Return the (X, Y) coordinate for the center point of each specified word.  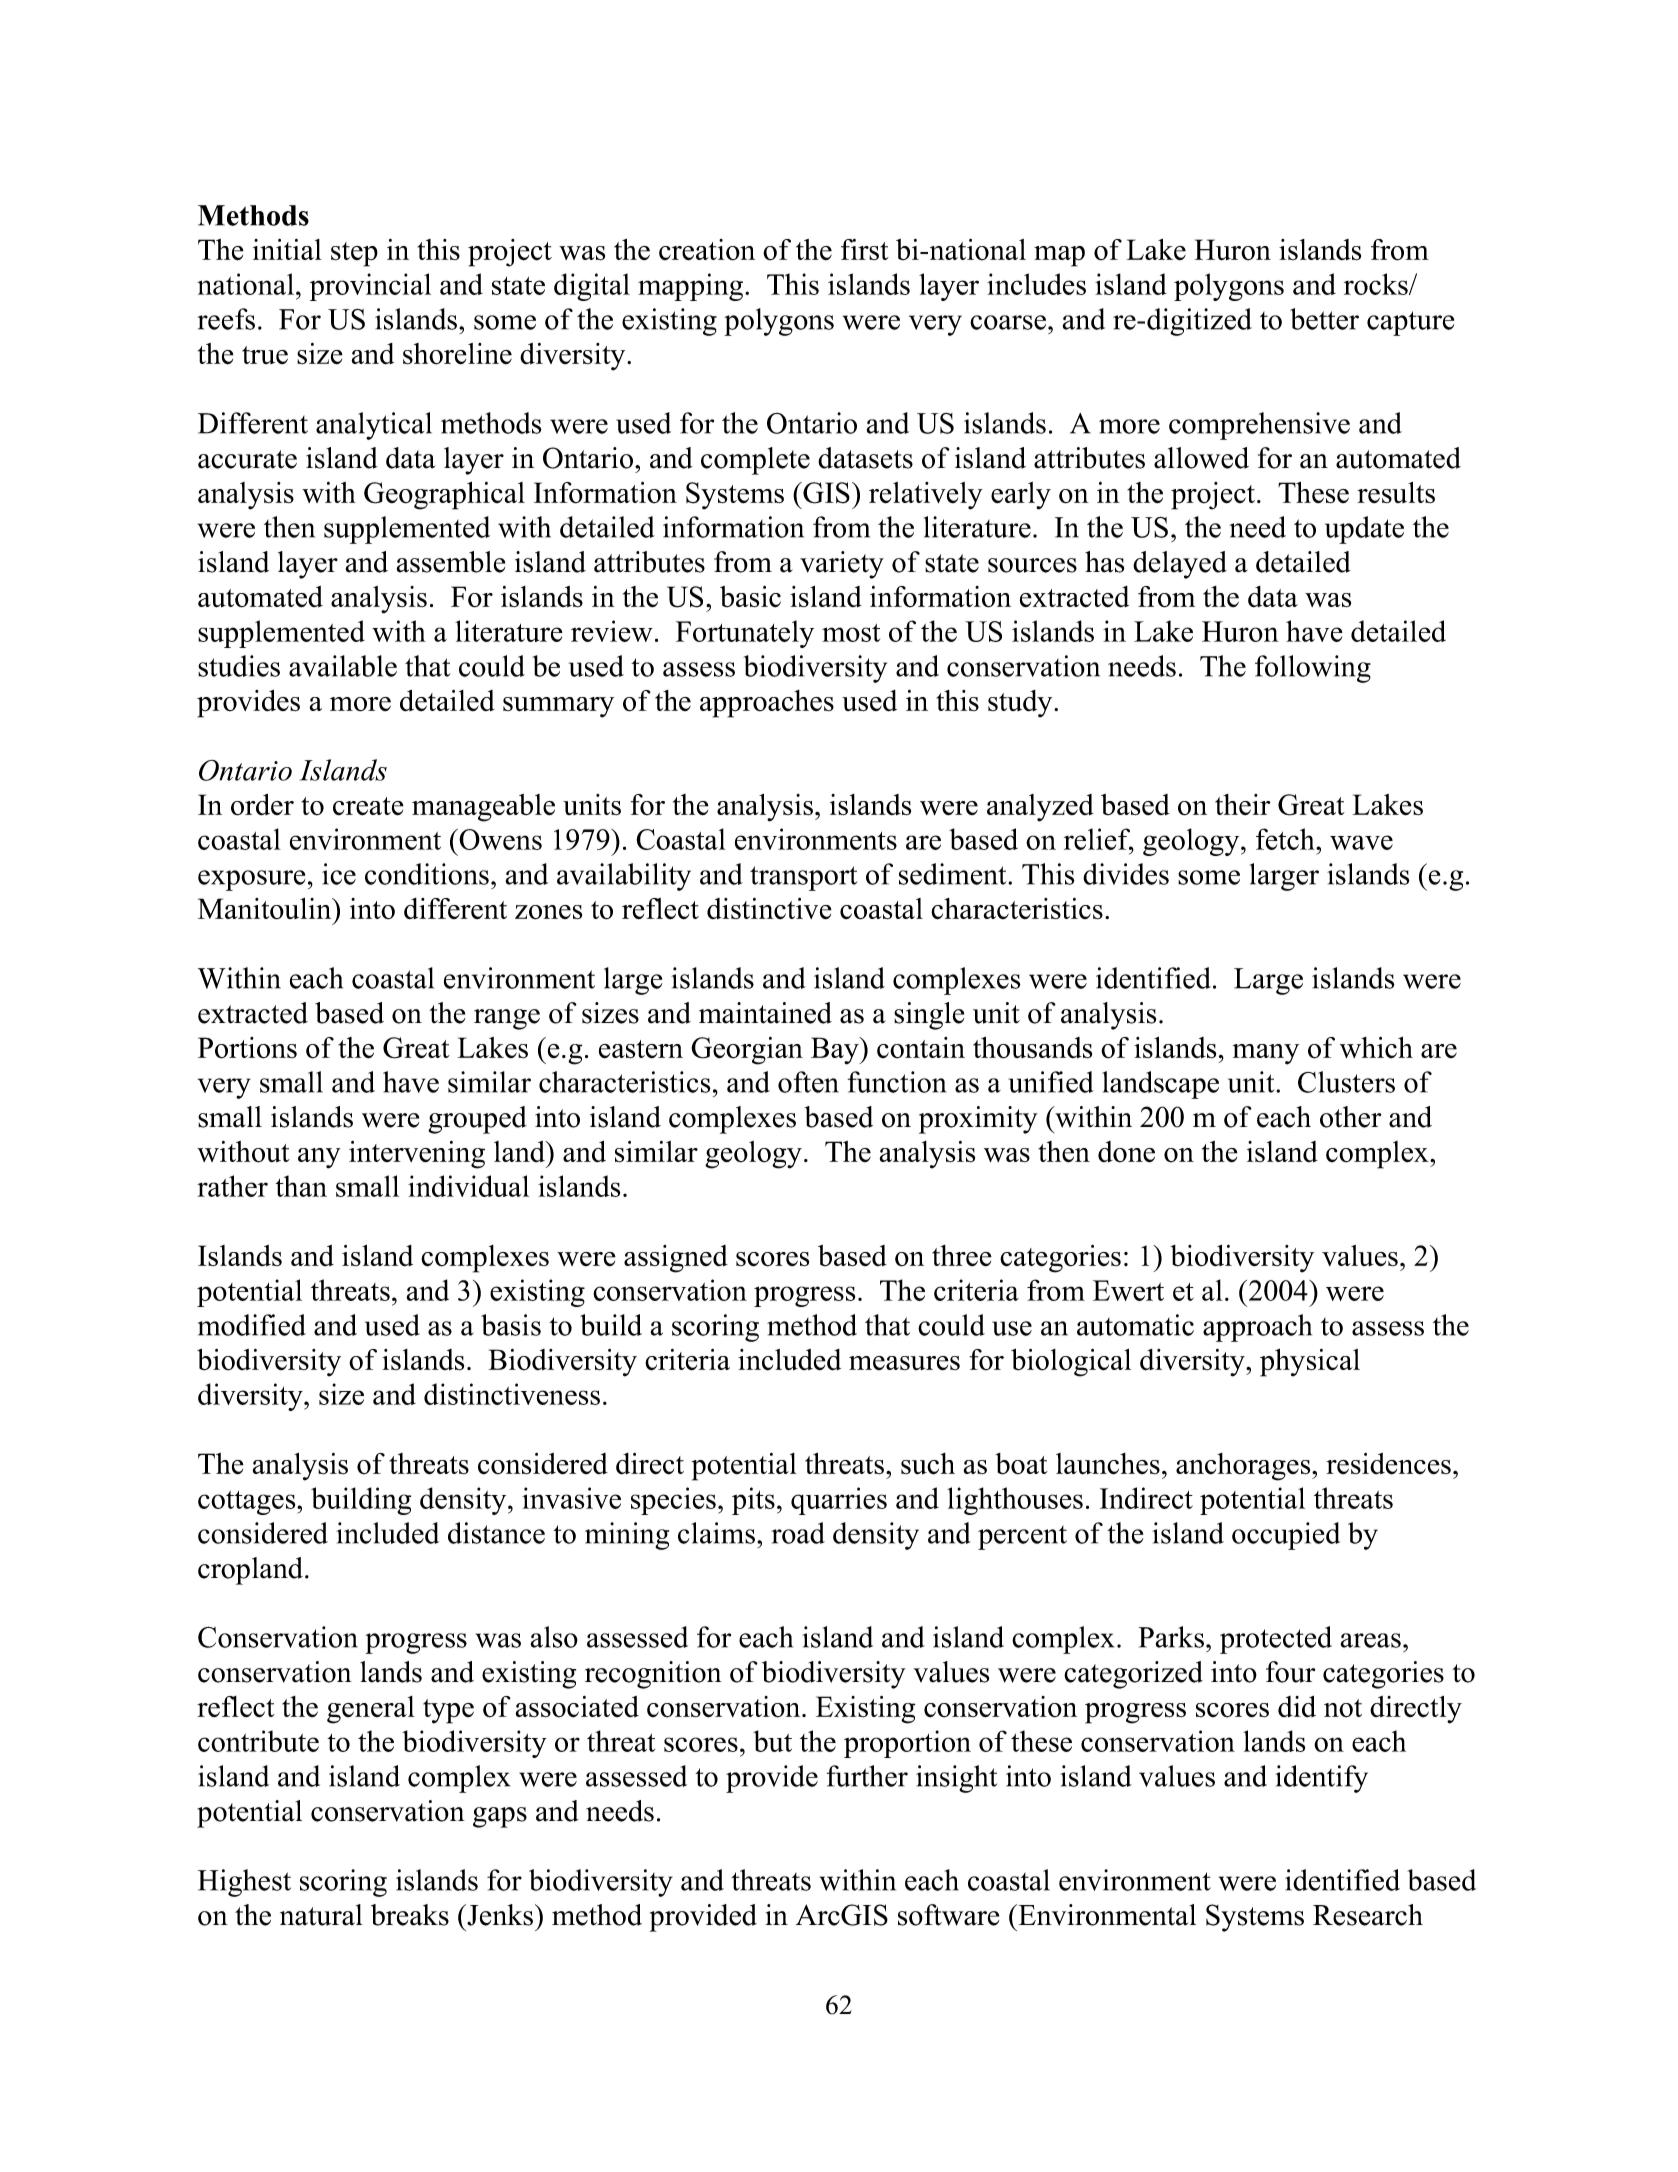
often (808, 1082)
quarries (839, 1501)
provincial (370, 287)
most (851, 633)
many (1266, 1054)
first (865, 250)
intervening (417, 1155)
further (867, 1776)
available (343, 666)
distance (496, 1533)
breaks (410, 1915)
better (1324, 319)
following (1313, 669)
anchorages (1244, 1467)
